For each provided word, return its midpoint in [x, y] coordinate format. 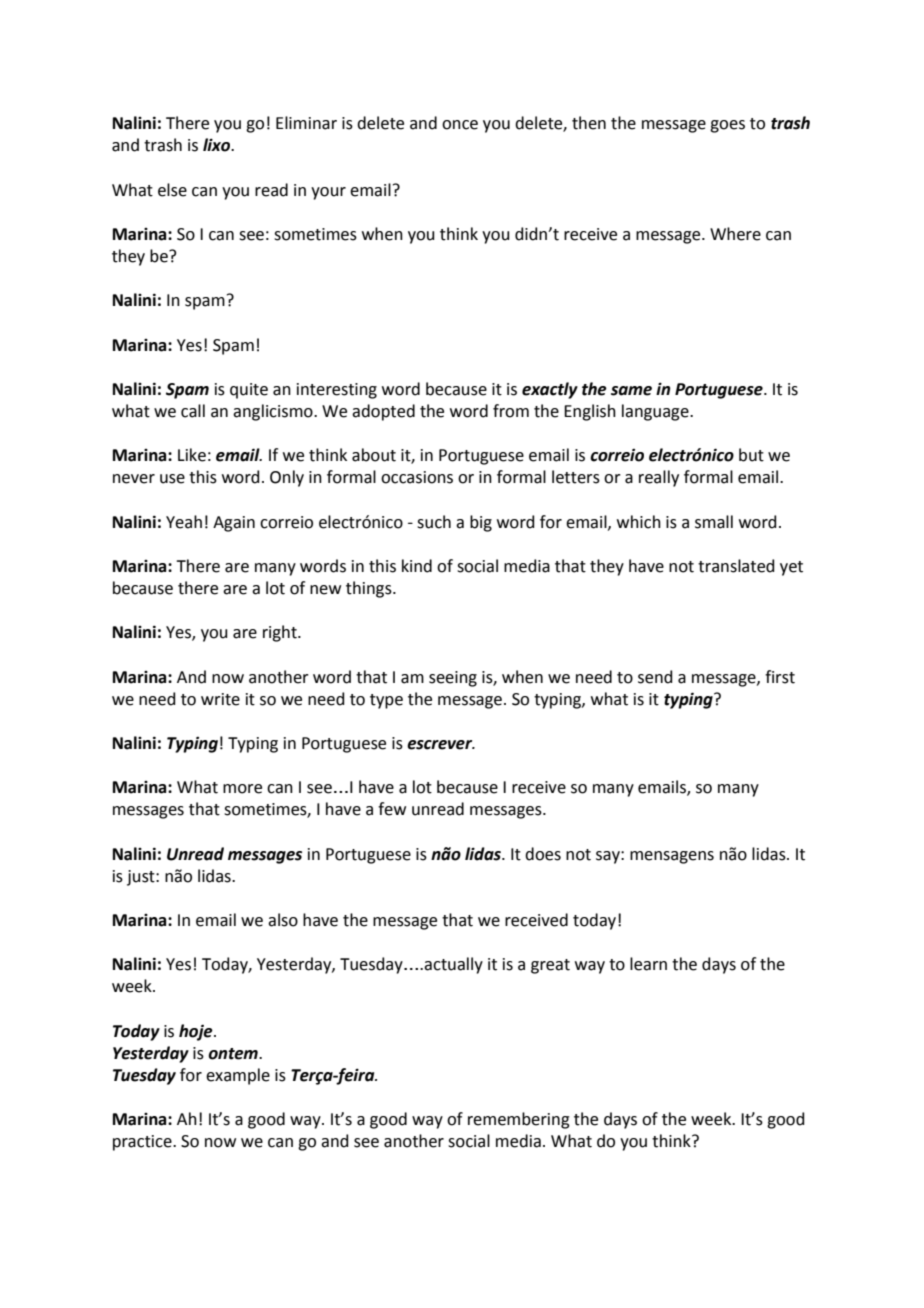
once [460, 125]
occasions [417, 477]
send [655, 677]
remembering [519, 1120]
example [238, 1076]
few [392, 809]
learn [648, 964]
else [172, 190]
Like [192, 455]
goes [727, 126]
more [242, 789]
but [751, 455]
